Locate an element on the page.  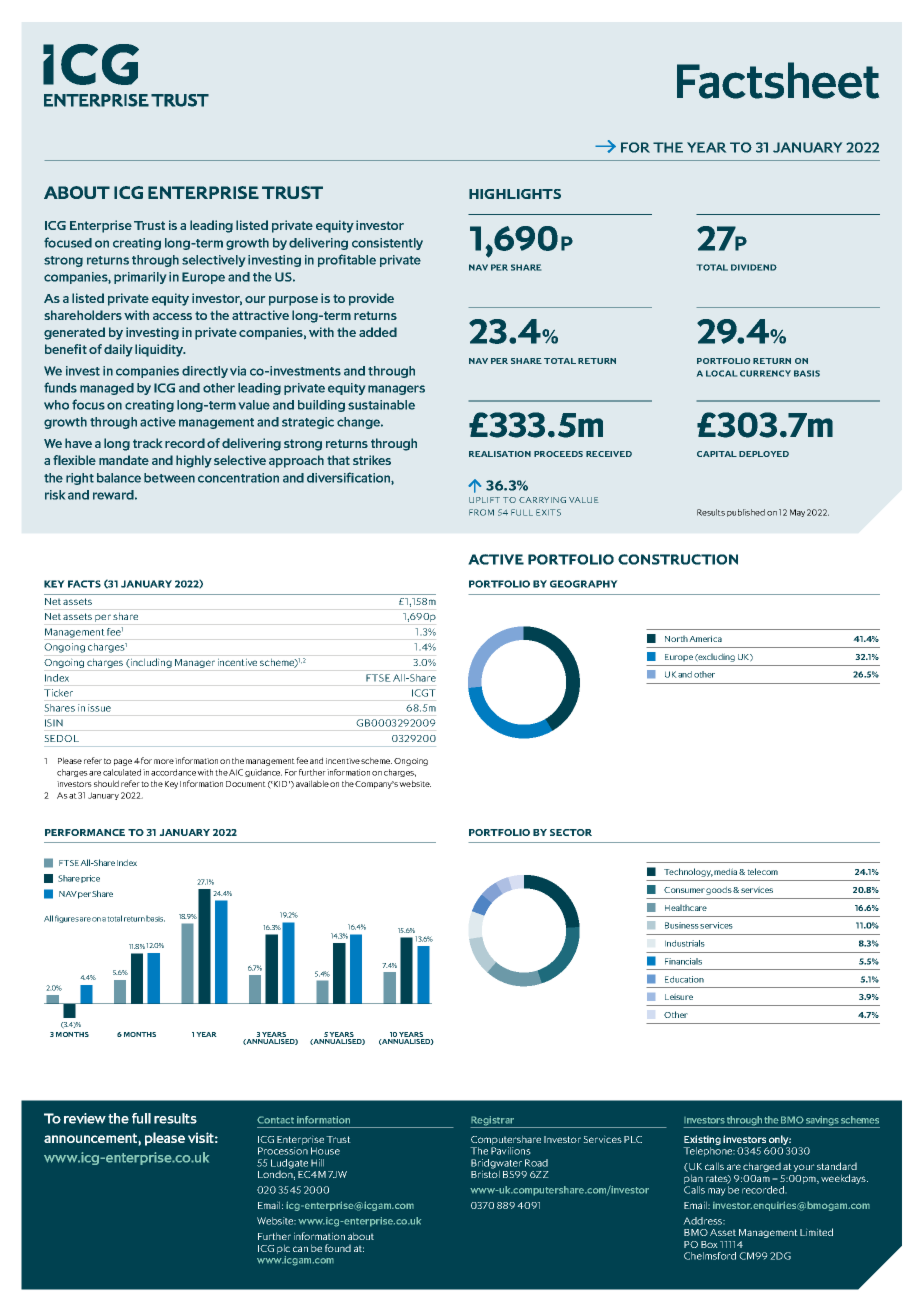
issue is located at coordinates (99, 708).
